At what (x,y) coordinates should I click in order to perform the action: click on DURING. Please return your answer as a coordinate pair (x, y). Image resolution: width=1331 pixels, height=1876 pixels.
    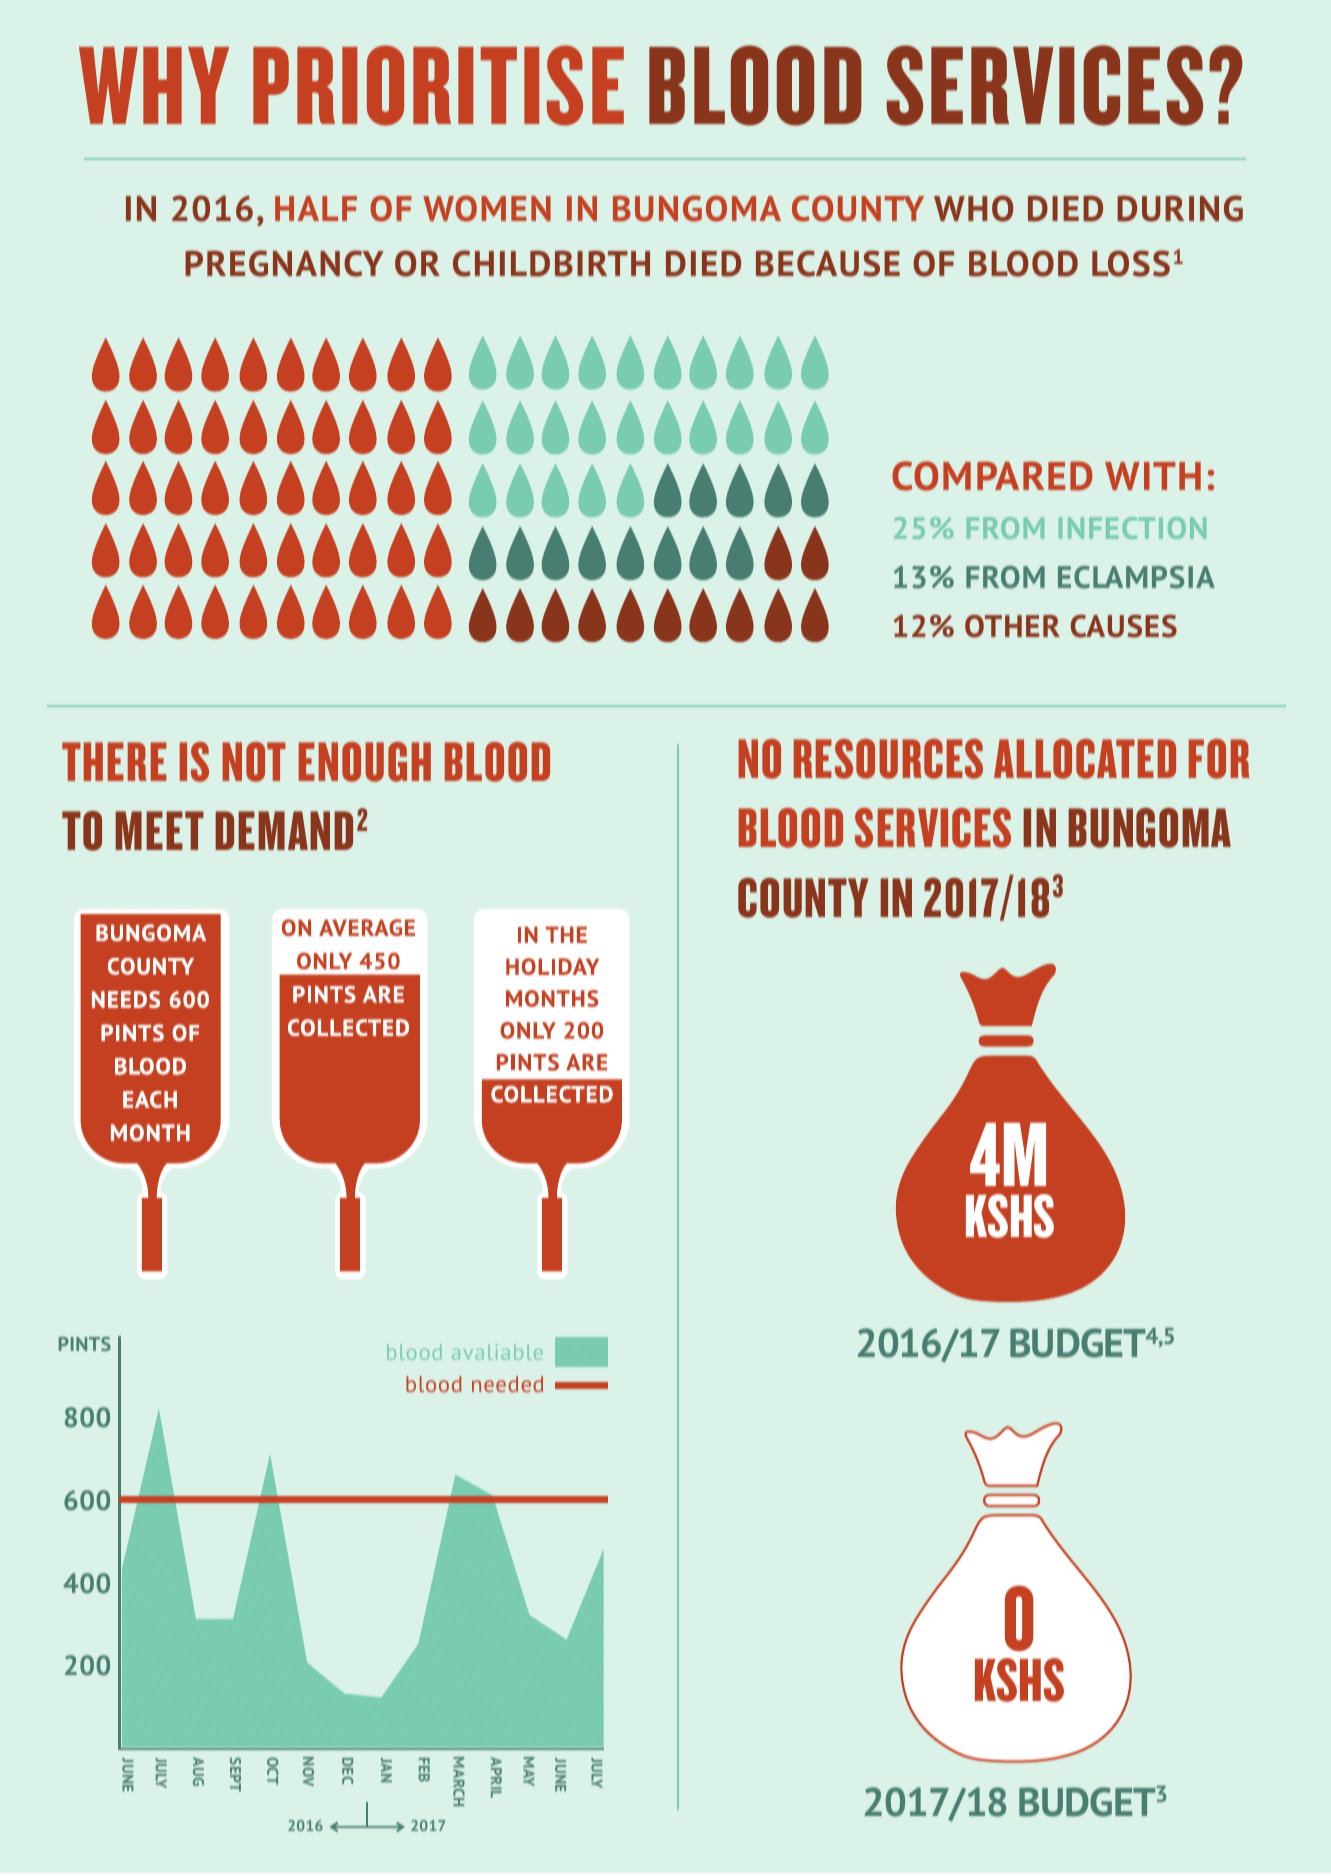
    Looking at the image, I should click on (1180, 208).
